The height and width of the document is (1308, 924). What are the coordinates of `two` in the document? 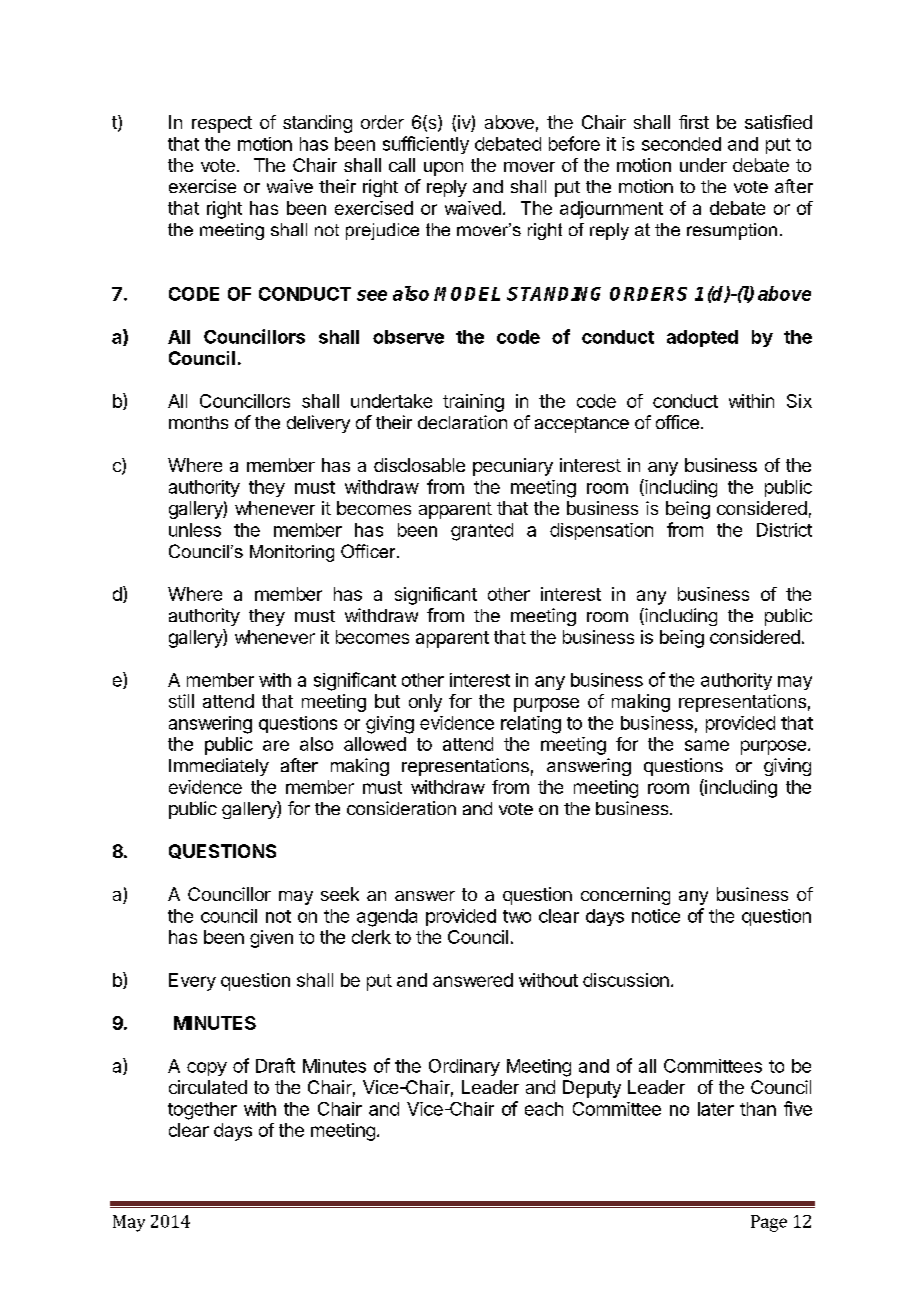 It's located at (517, 916).
